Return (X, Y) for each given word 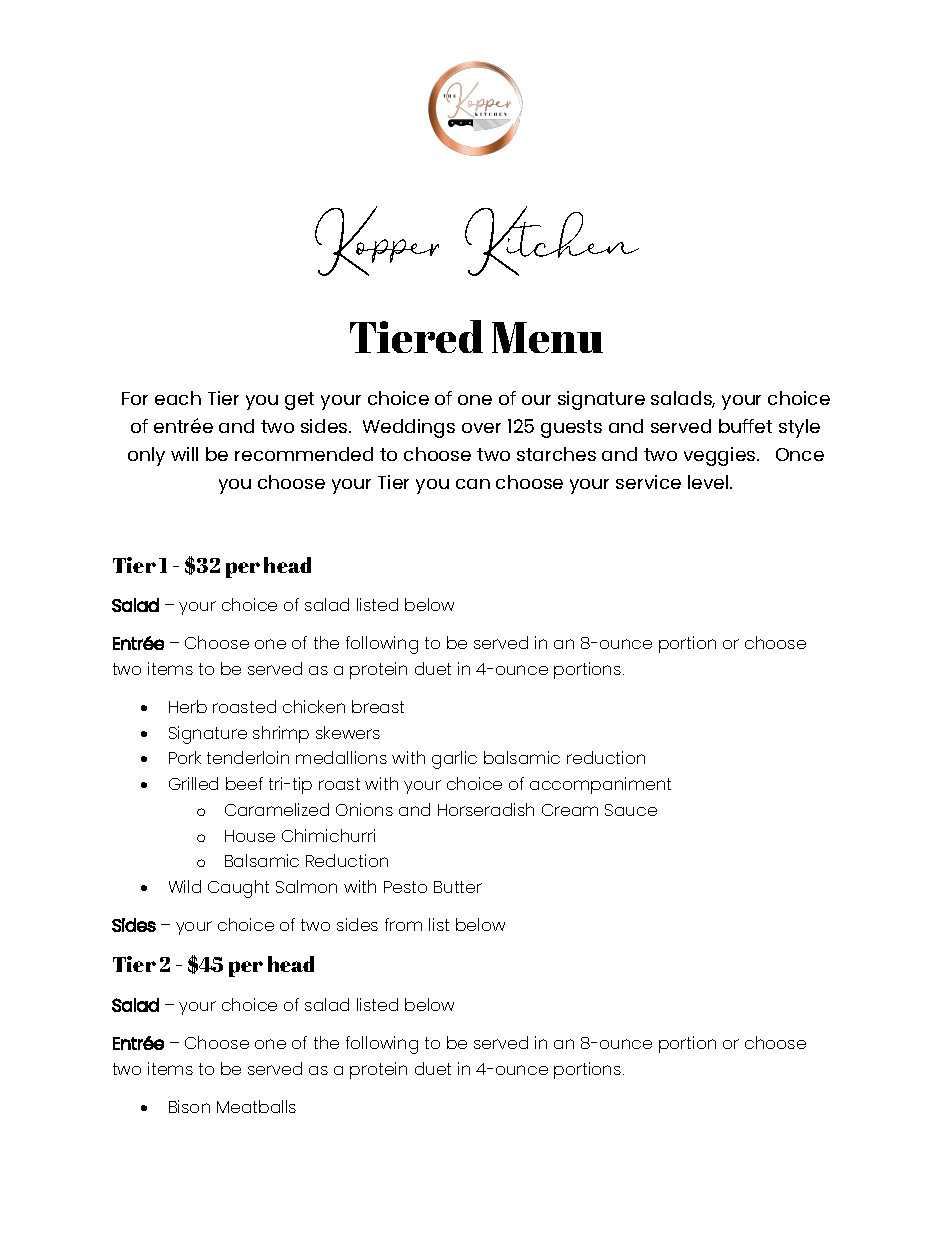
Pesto (405, 887)
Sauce (631, 810)
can (473, 484)
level (709, 482)
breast (378, 706)
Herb (188, 706)
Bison (189, 1106)
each (178, 398)
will (184, 454)
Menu (547, 337)
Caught (238, 889)
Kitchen (552, 241)
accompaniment (600, 785)
